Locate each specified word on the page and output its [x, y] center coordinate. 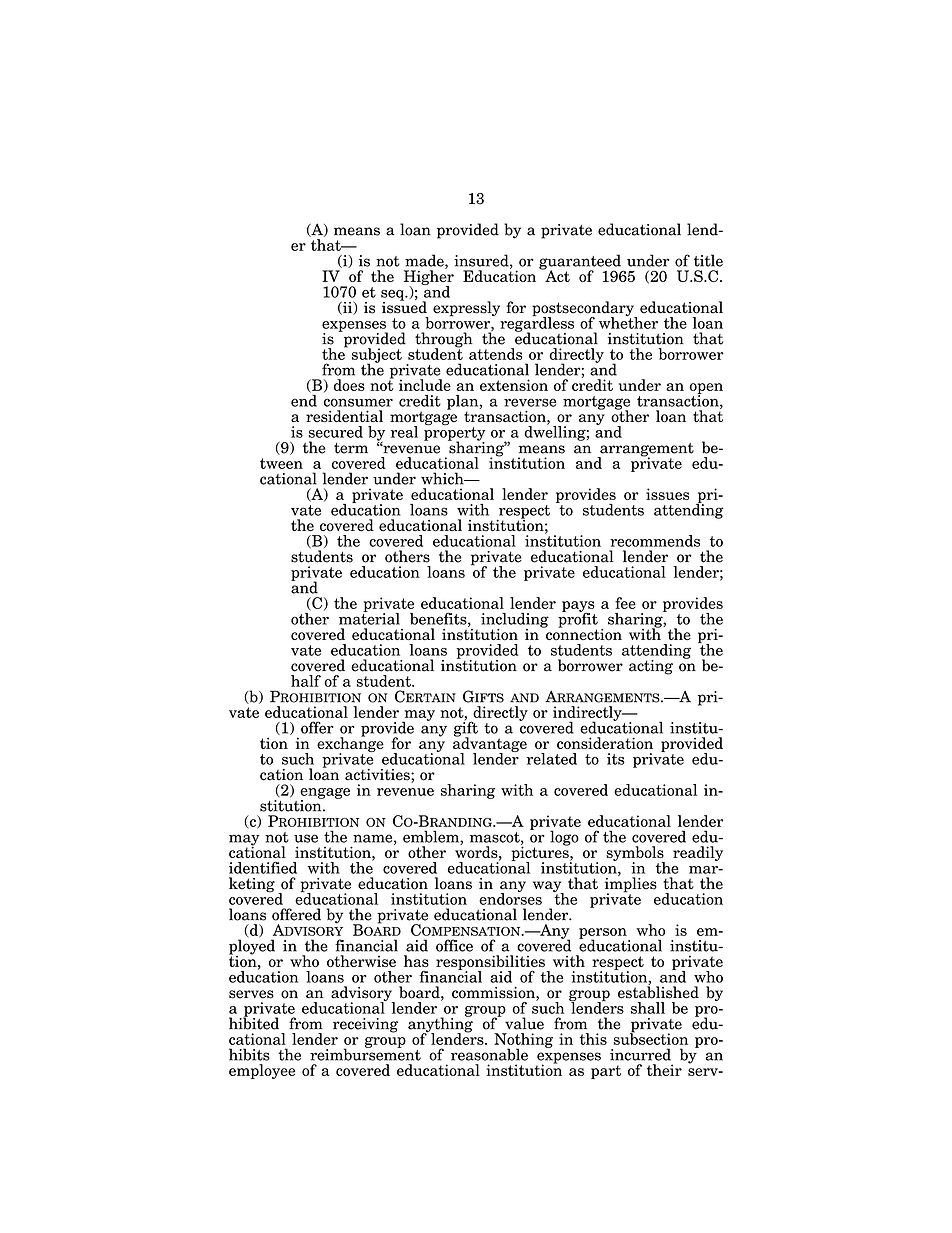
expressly [466, 309]
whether [628, 322]
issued [404, 306]
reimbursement [365, 1053]
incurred [640, 1054]
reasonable [489, 1054]
